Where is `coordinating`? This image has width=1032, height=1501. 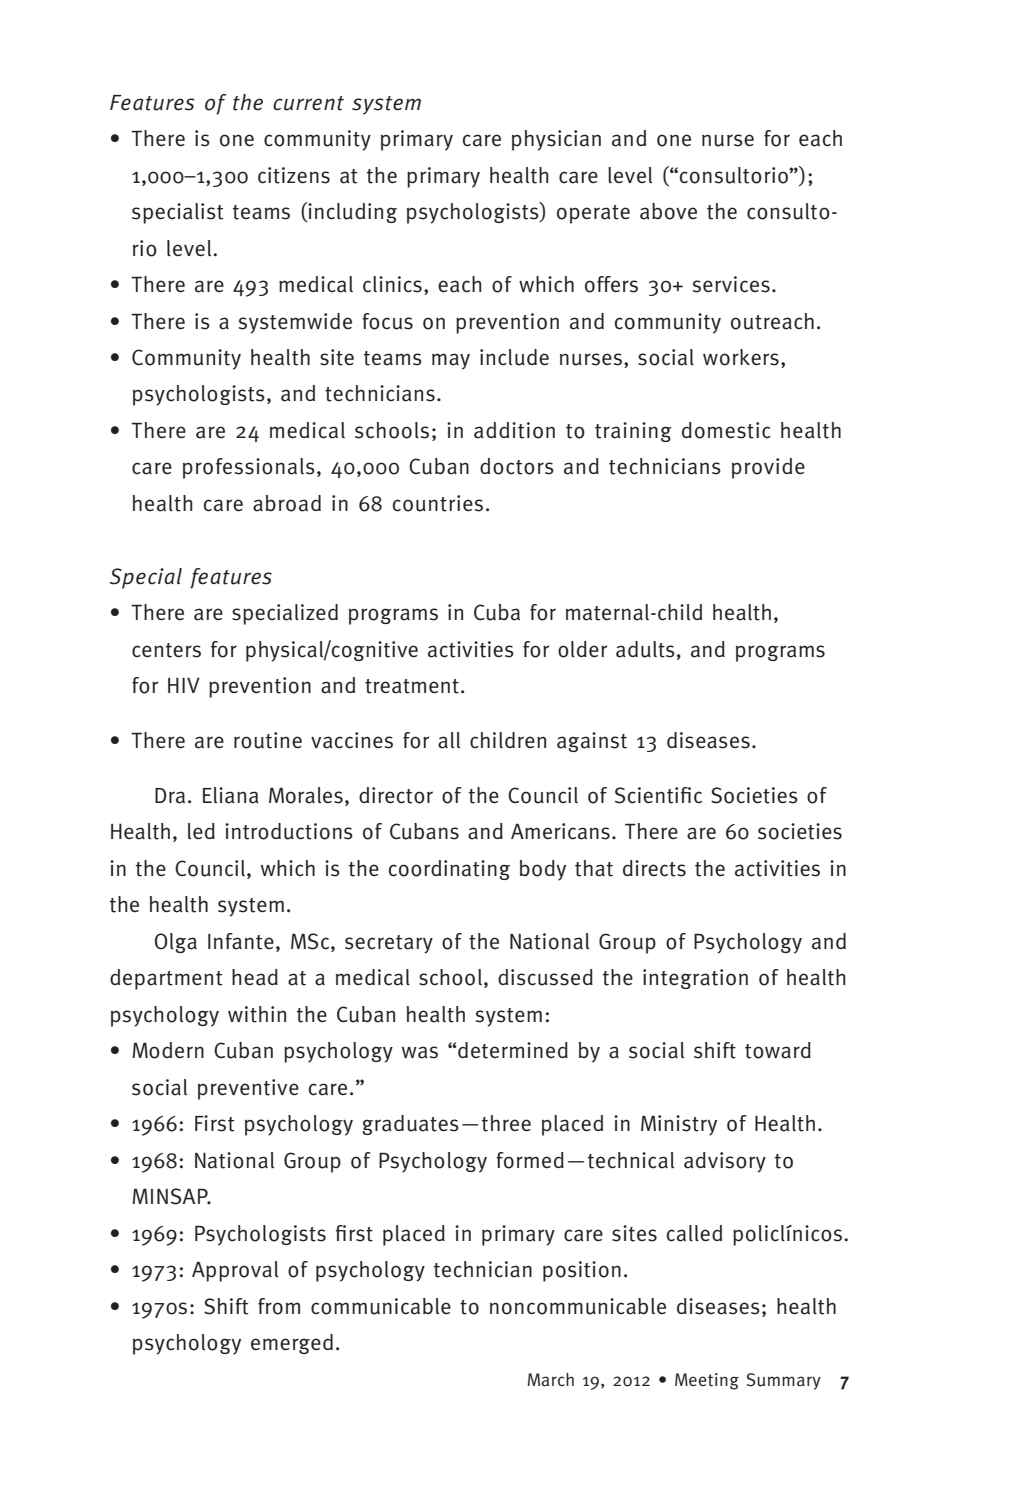 coordinating is located at coordinates (449, 870).
